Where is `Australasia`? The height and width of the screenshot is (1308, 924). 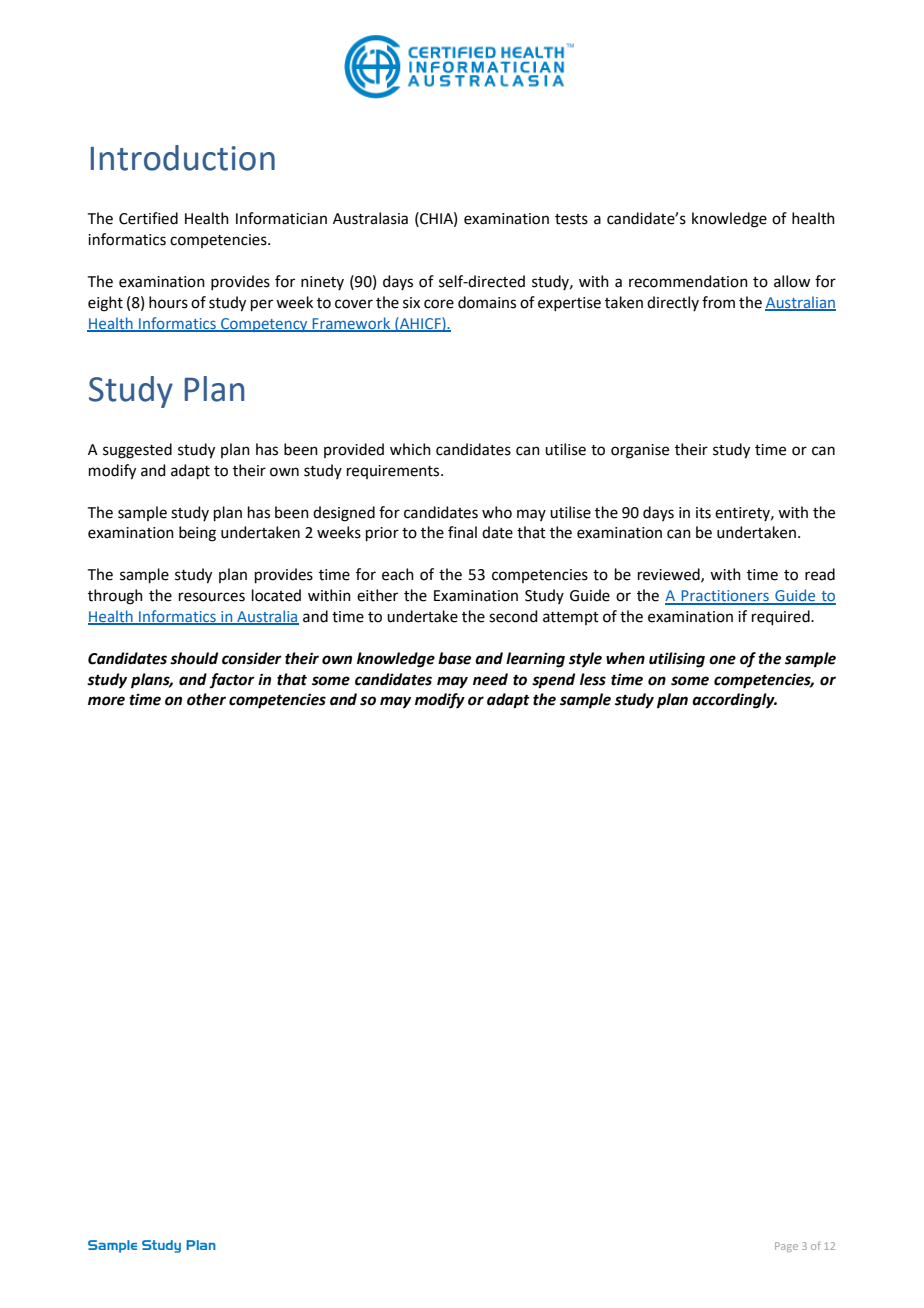 Australasia is located at coordinates (370, 218).
